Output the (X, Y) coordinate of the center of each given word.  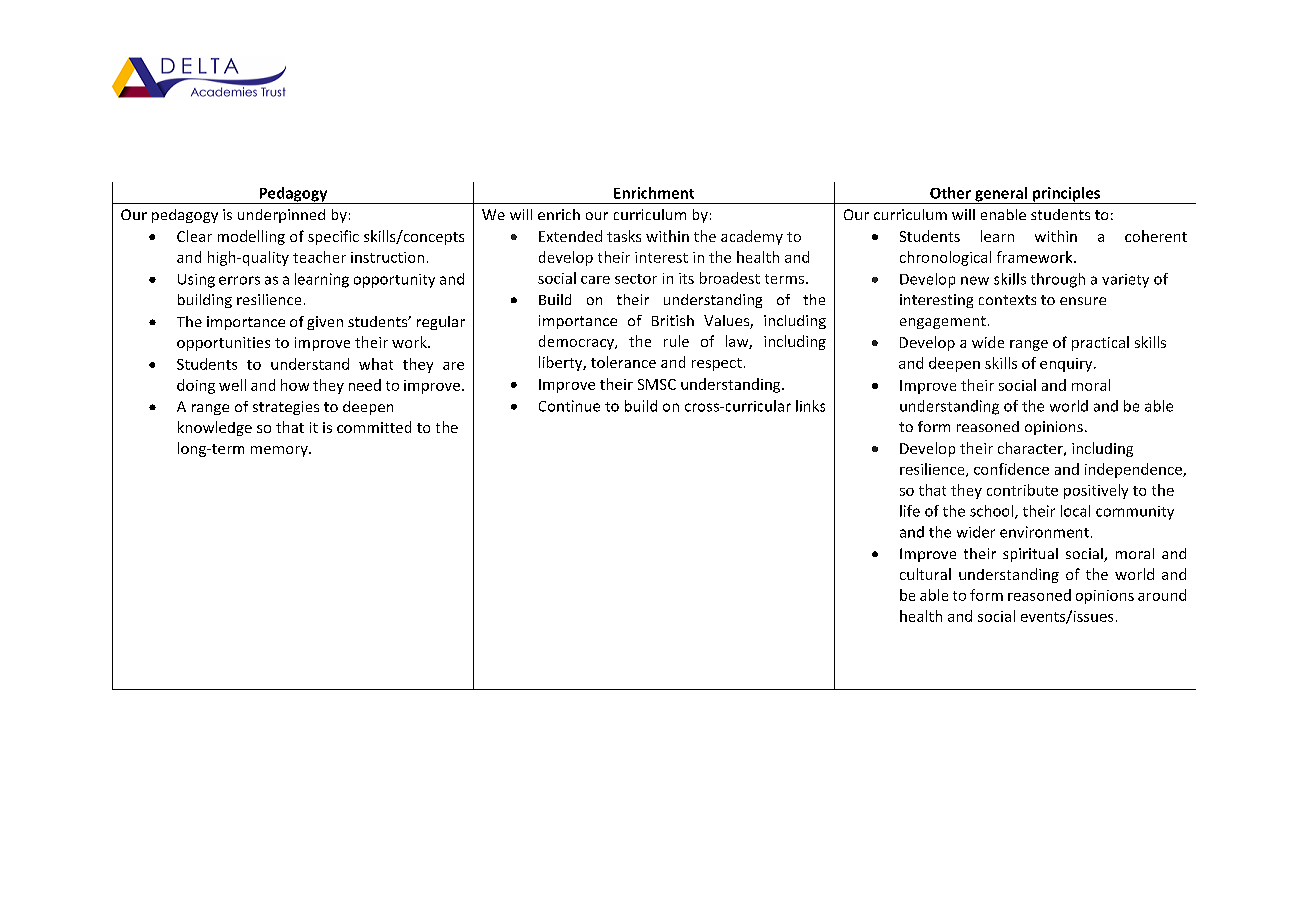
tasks (624, 236)
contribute (1022, 490)
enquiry (1067, 365)
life (910, 511)
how (295, 385)
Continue (569, 406)
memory (280, 451)
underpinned (281, 216)
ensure (1083, 301)
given (325, 323)
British (673, 320)
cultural (925, 574)
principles (1067, 195)
